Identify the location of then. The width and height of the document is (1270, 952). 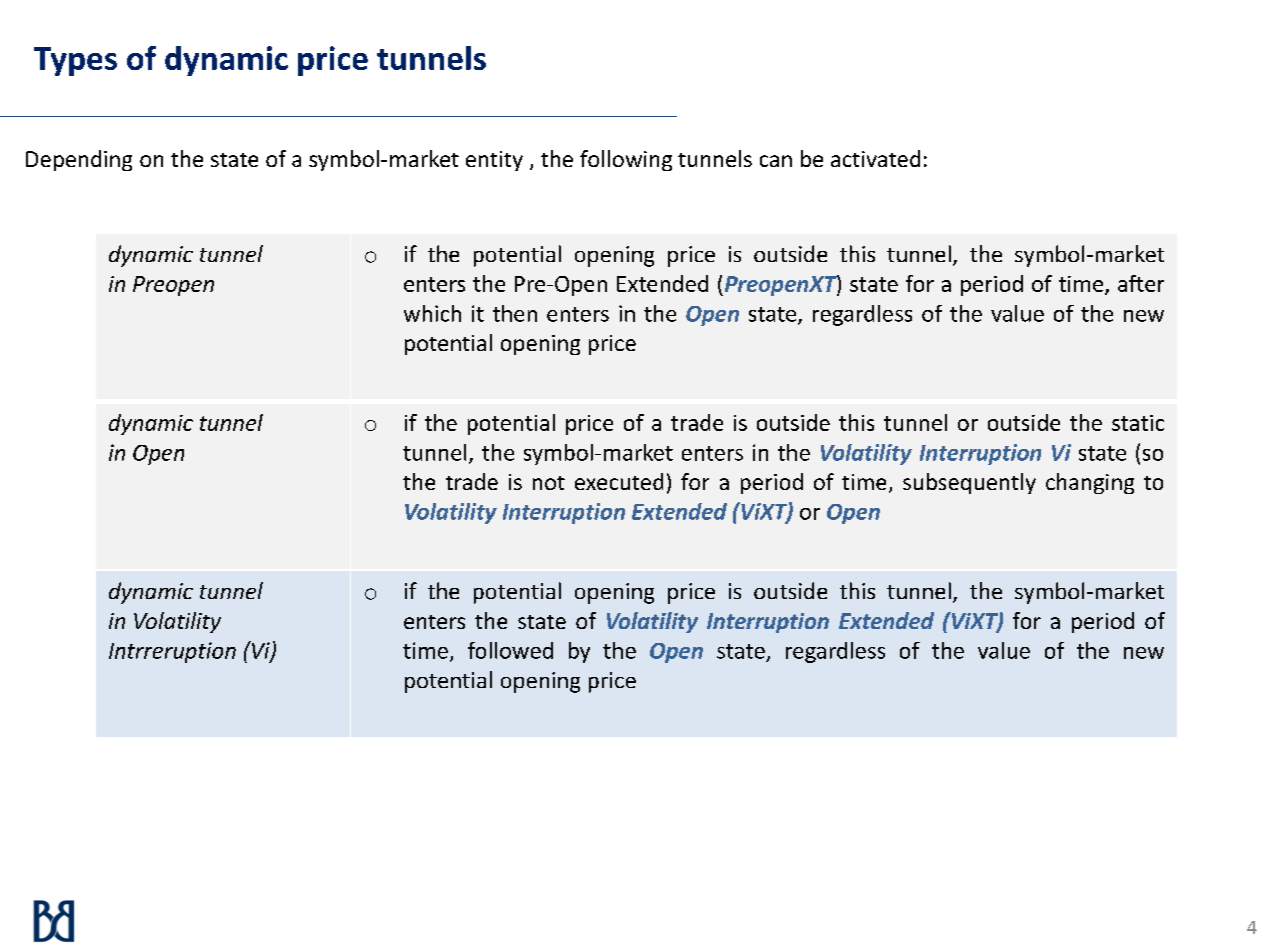
(515, 313).
